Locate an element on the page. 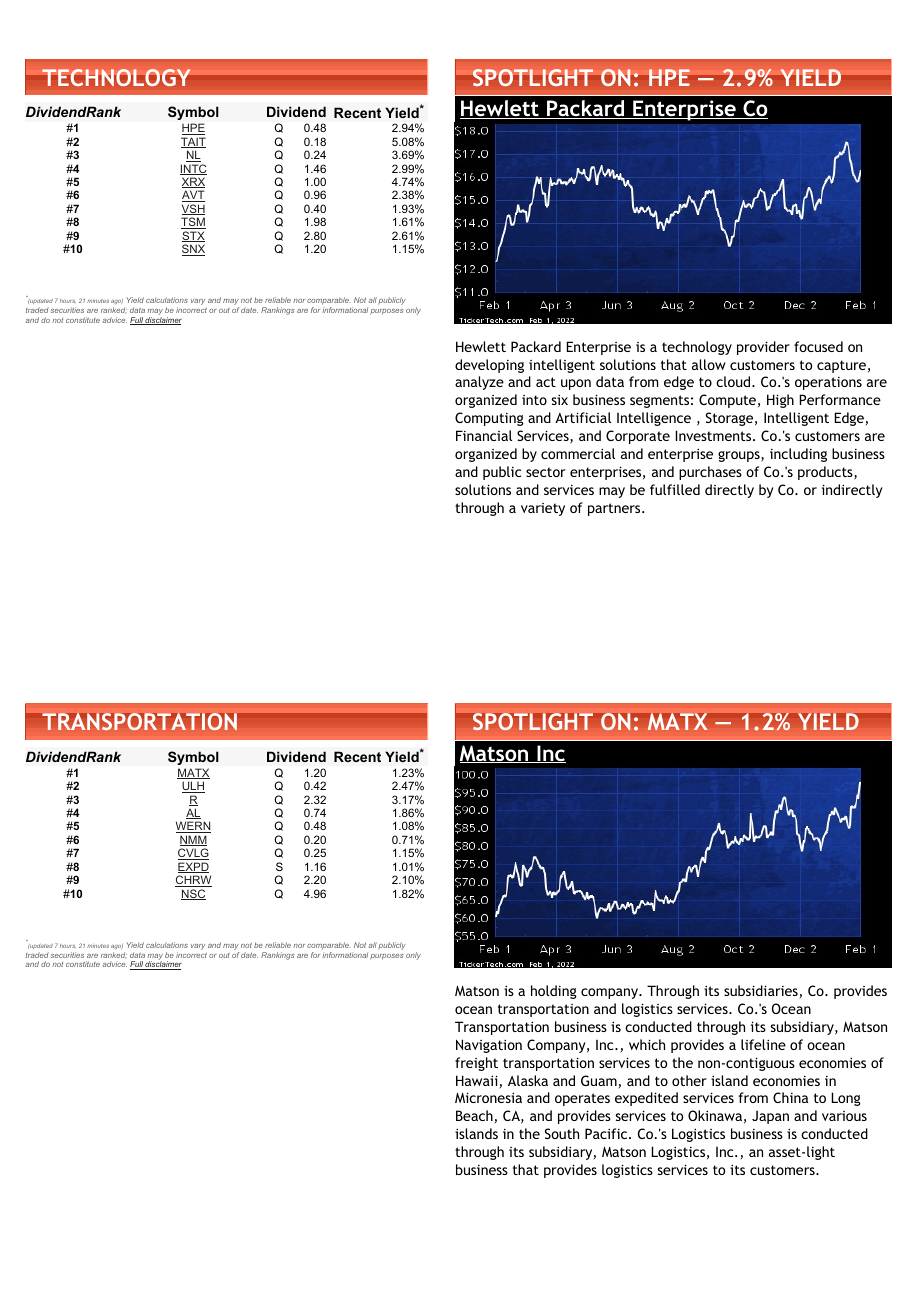 Image resolution: width=924 pixels, height=1308 pixels. Japan is located at coordinates (770, 1117).
